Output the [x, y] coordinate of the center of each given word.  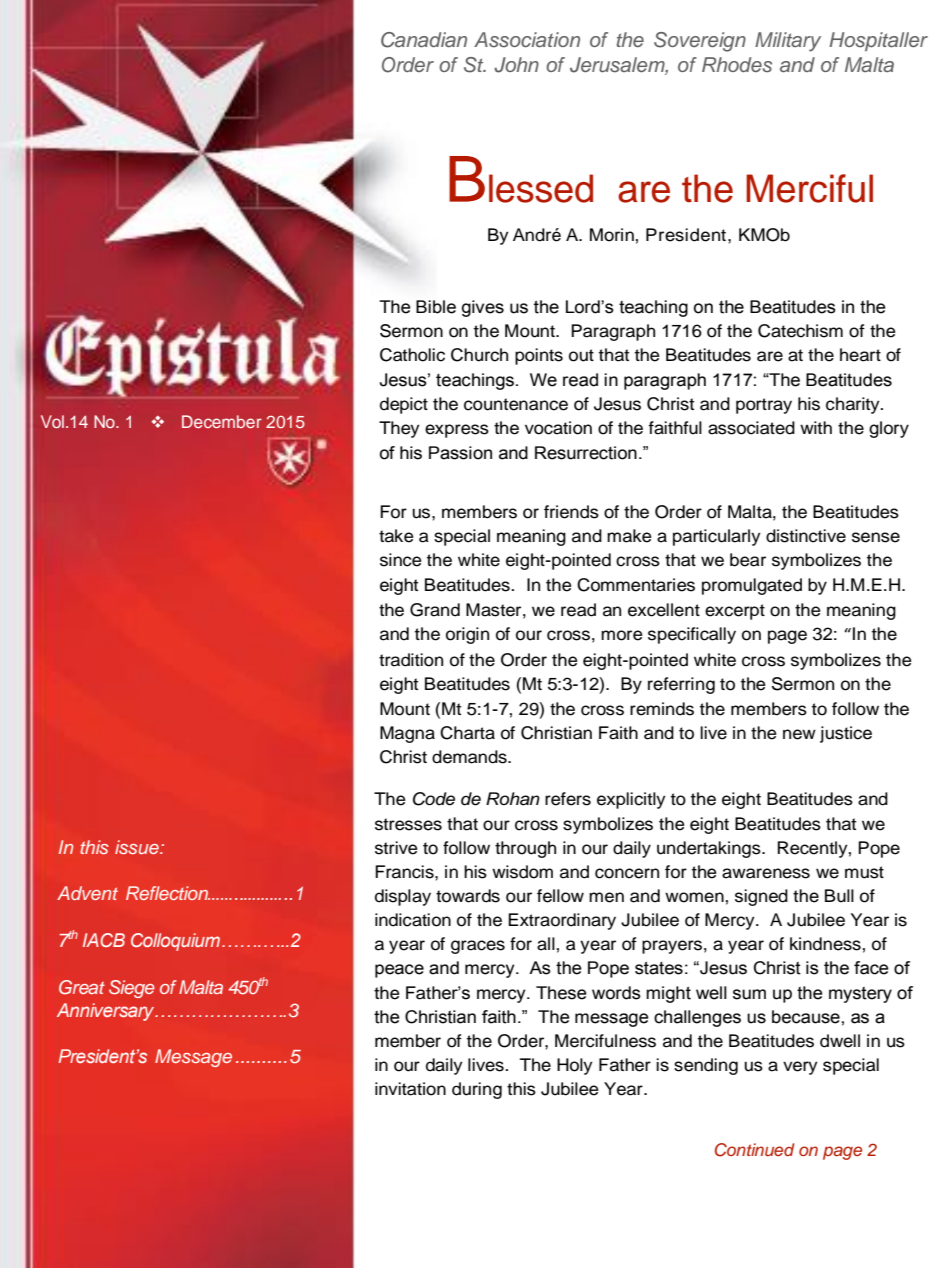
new [799, 734]
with [816, 427]
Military [788, 42]
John [516, 65]
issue [138, 847]
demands [470, 757]
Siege [132, 989]
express [457, 431]
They [399, 429]
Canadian [424, 40]
